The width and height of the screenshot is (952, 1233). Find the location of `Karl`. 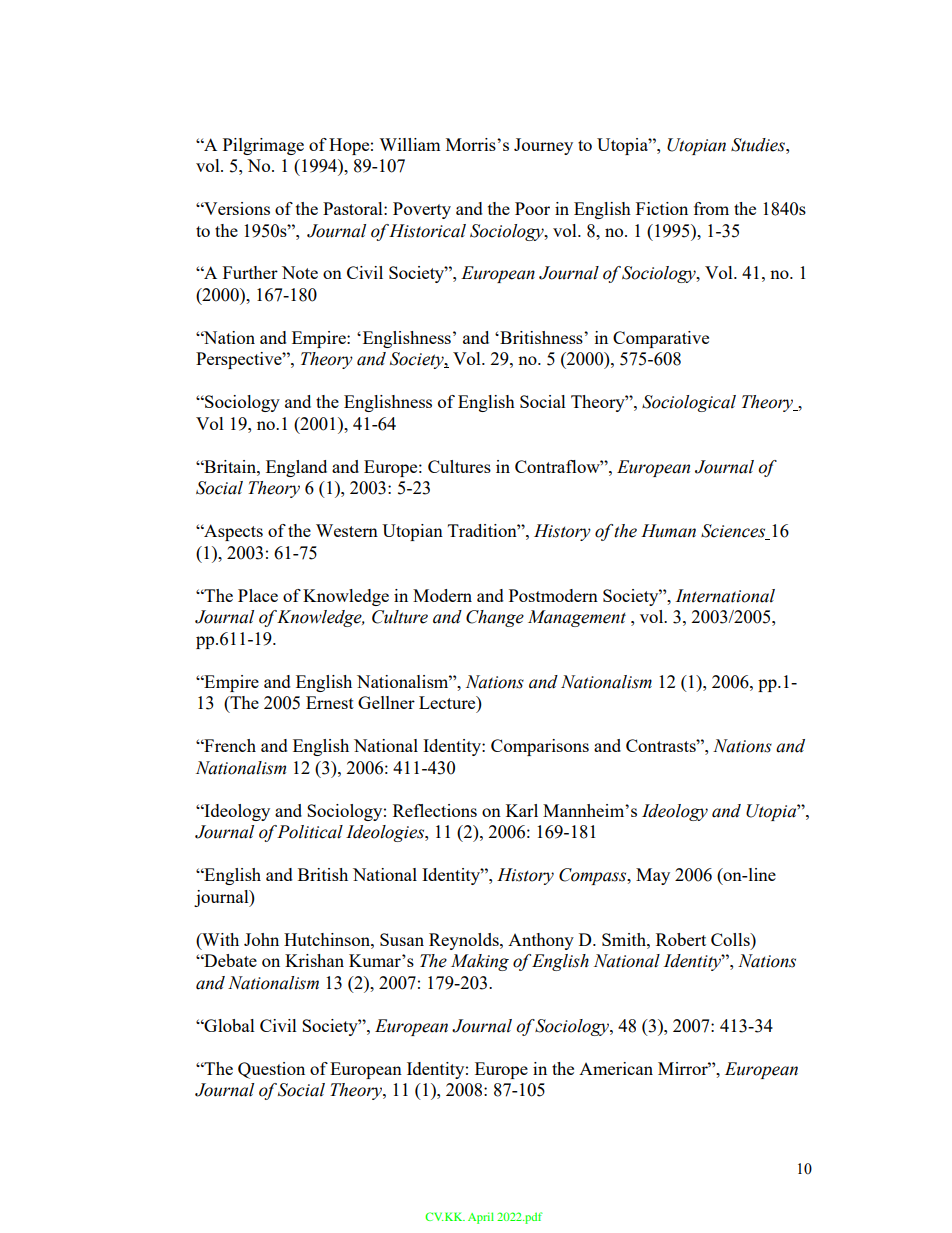

Karl is located at coordinates (522, 810).
